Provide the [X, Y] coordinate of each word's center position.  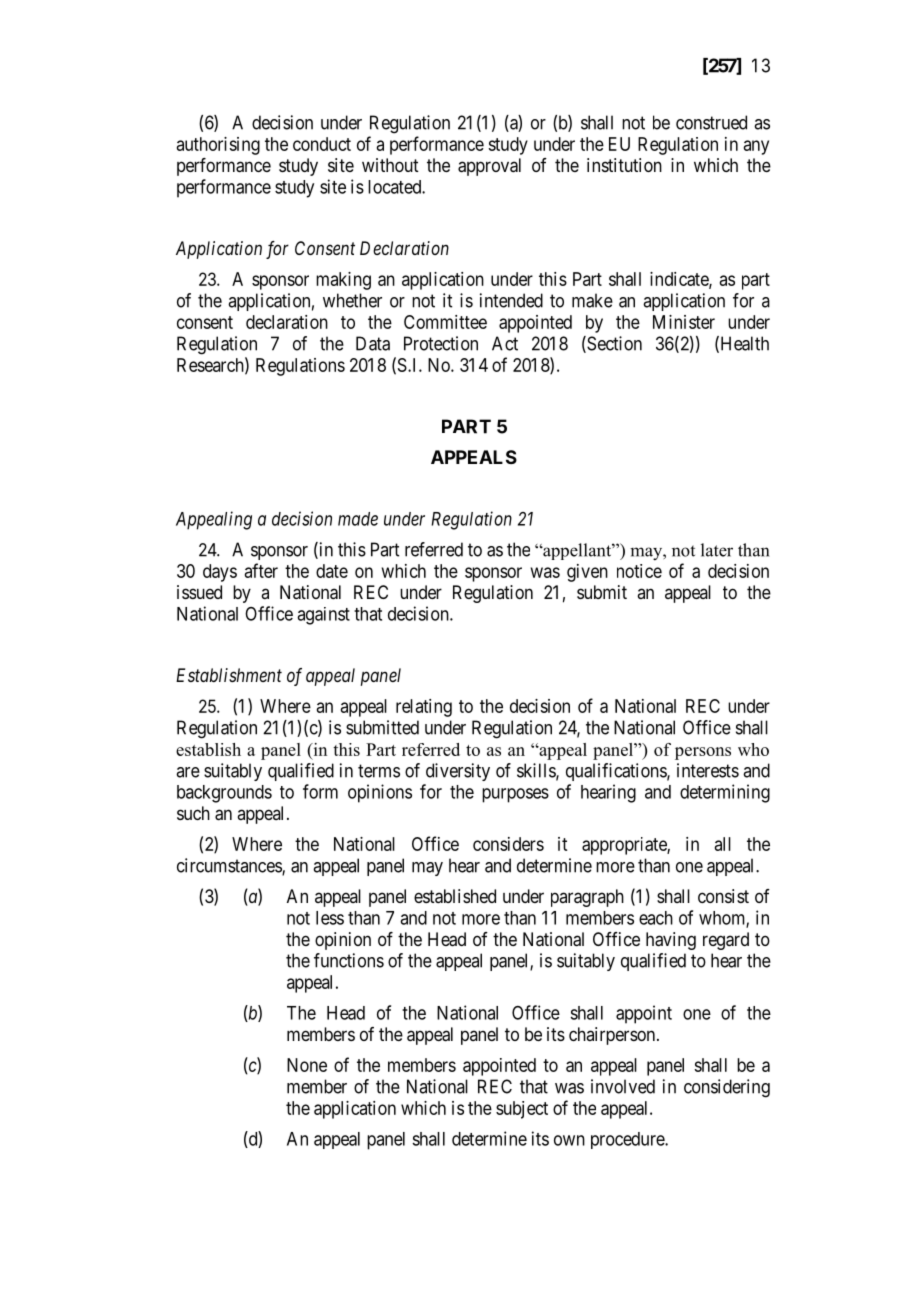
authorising [218, 146]
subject [522, 1110]
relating [424, 708]
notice [639, 571]
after [261, 570]
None [307, 1065]
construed [711, 122]
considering [727, 1088]
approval [489, 167]
